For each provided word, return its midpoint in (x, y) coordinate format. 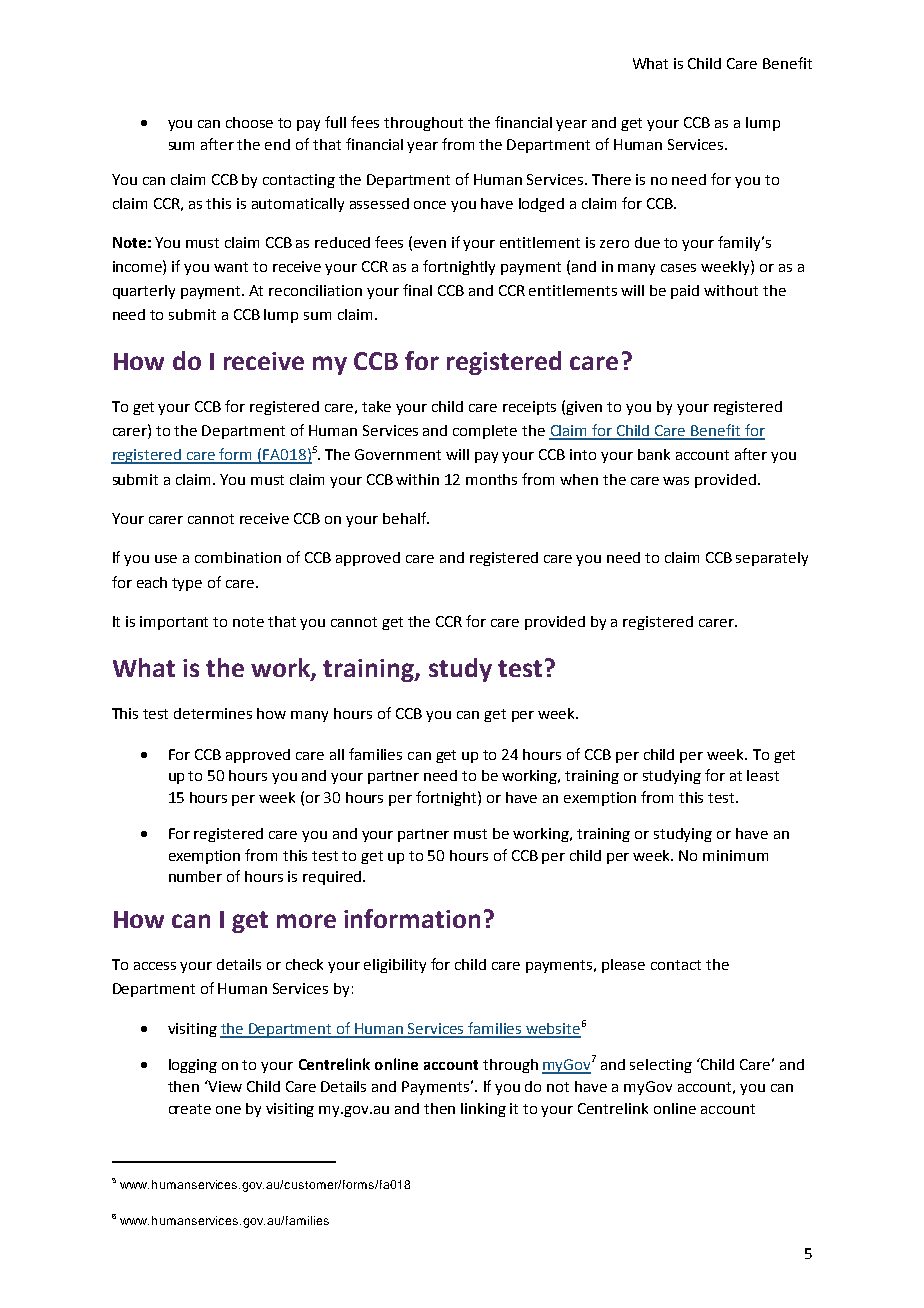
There (611, 179)
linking (483, 1110)
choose (249, 122)
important (174, 623)
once (430, 205)
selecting (661, 1066)
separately (772, 559)
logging (193, 1066)
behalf (406, 518)
